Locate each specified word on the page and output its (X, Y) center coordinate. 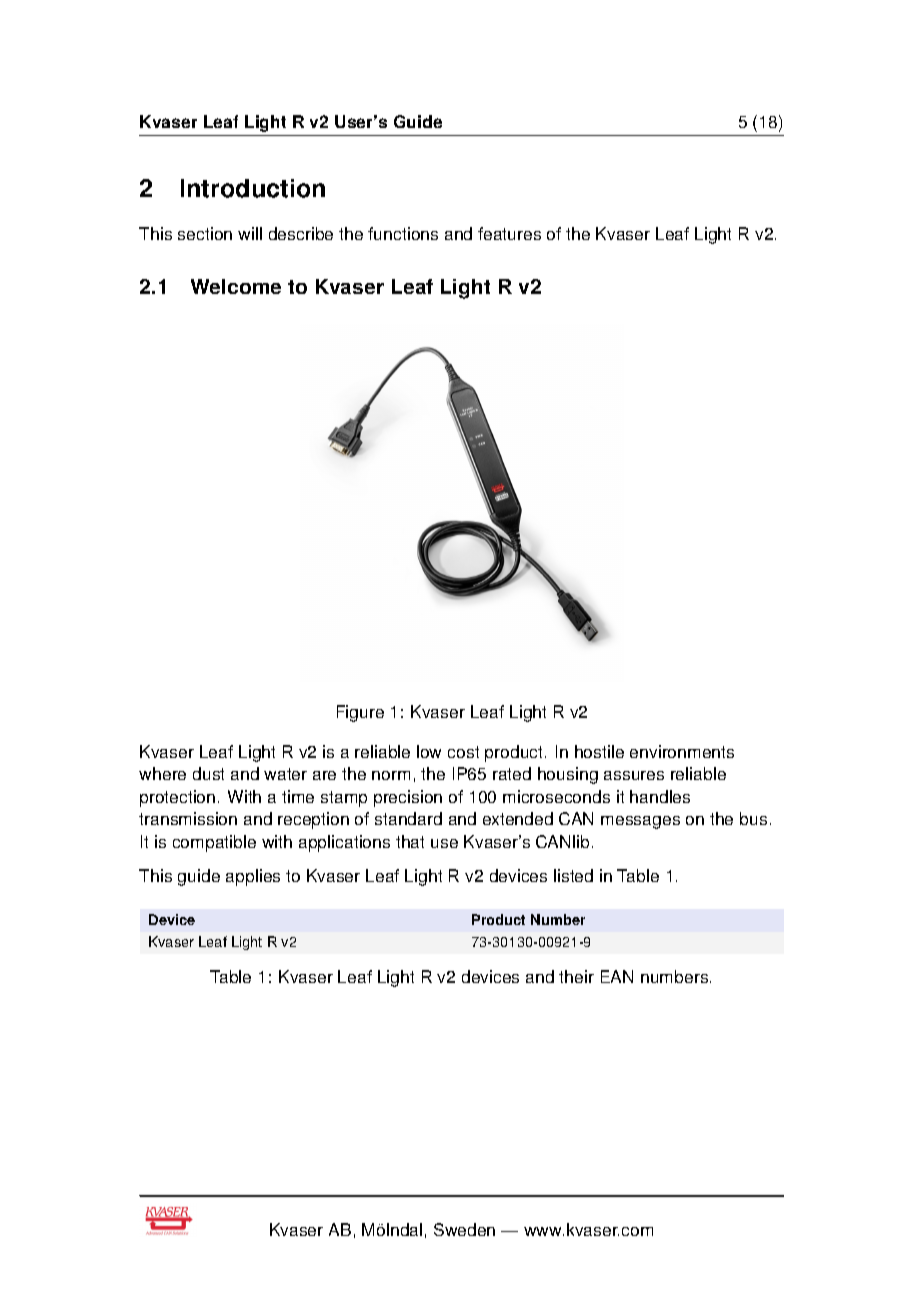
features (509, 233)
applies (253, 877)
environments (682, 751)
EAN (617, 976)
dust (208, 773)
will (250, 233)
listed (573, 875)
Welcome (236, 286)
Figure (360, 713)
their (576, 976)
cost (463, 752)
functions (403, 233)
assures (634, 775)
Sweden (464, 1229)
